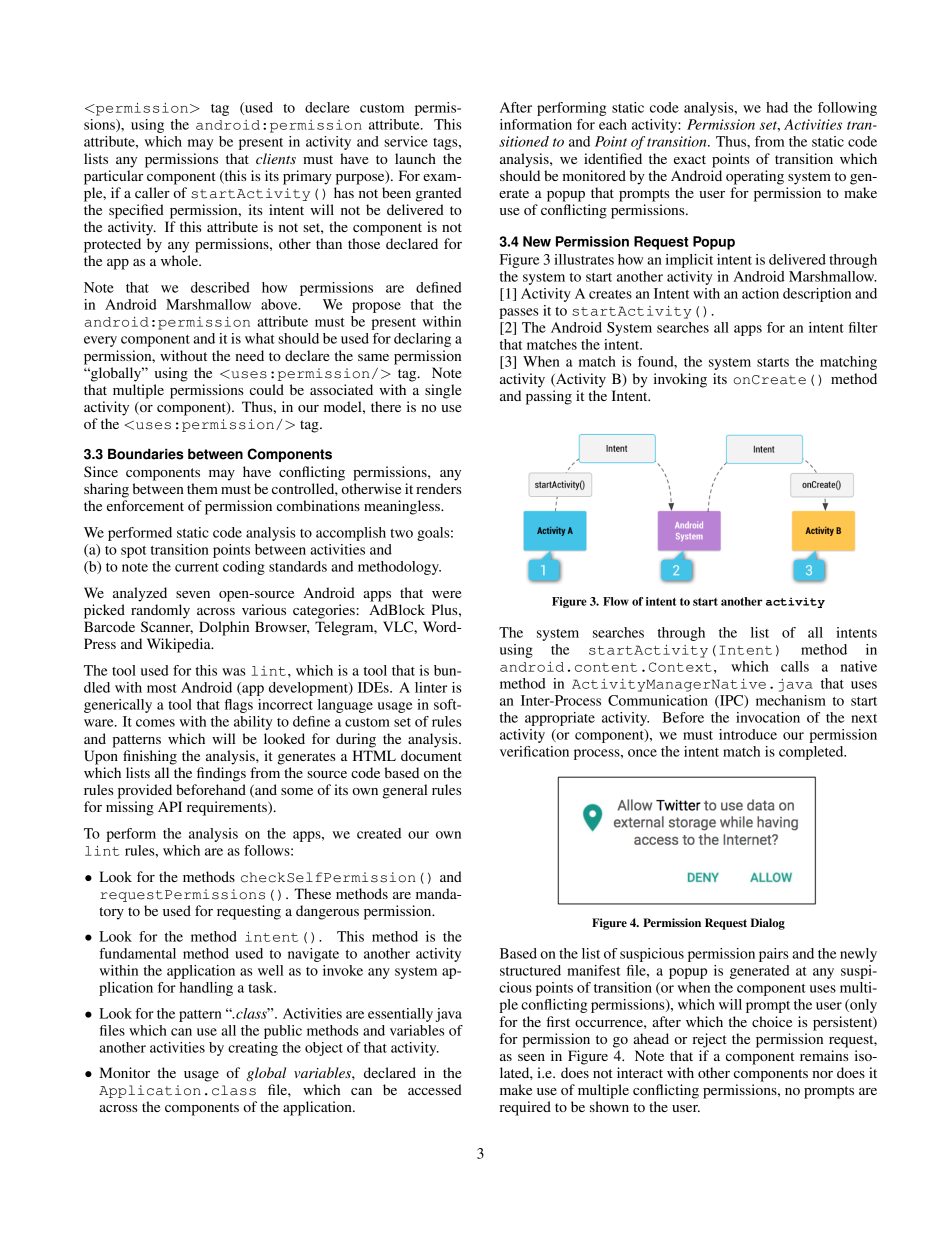 The height and width of the image is (1233, 952). What do you see at coordinates (221, 774) in the image?
I see `findings` at bounding box center [221, 774].
